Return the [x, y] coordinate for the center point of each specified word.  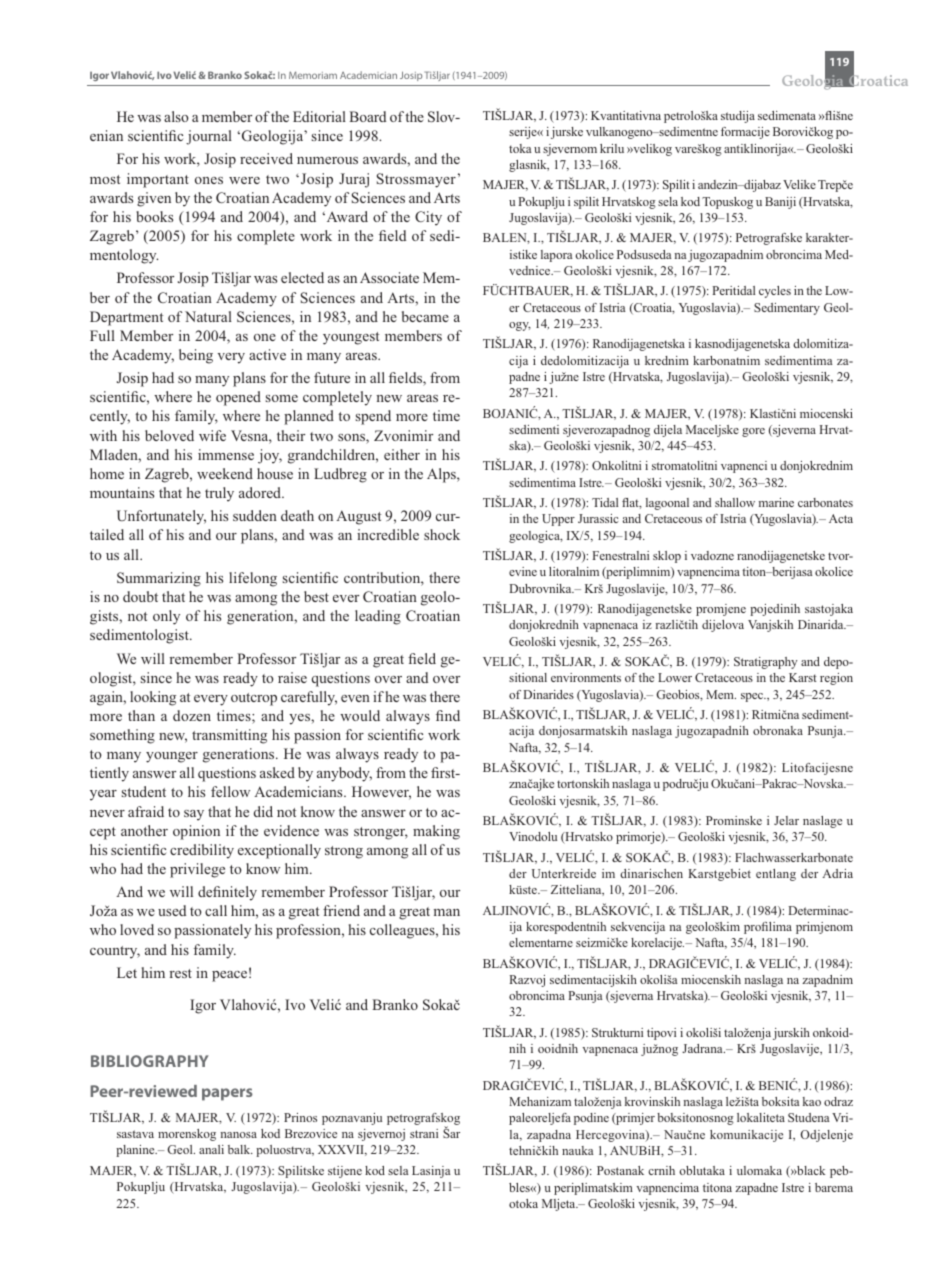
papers [227, 1094]
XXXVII [342, 1150]
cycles [775, 292]
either [402, 454]
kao [812, 1101]
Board [367, 116]
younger [172, 757]
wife [212, 435]
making [436, 832]
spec [753, 697]
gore [753, 432]
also [176, 116]
